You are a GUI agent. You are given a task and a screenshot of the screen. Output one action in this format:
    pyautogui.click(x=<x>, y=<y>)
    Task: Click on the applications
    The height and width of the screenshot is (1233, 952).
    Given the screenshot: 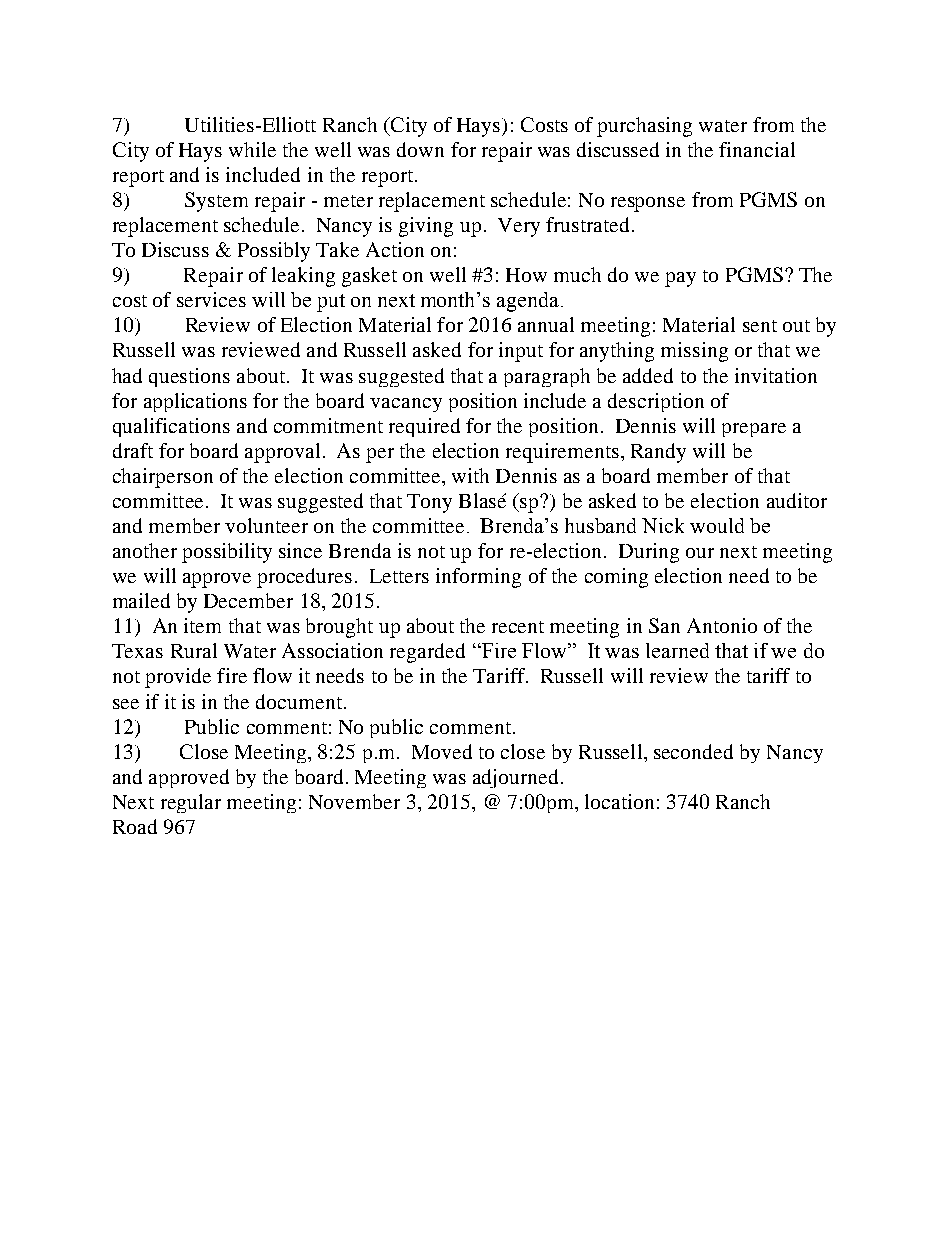 What is the action you would take?
    pyautogui.click(x=195, y=402)
